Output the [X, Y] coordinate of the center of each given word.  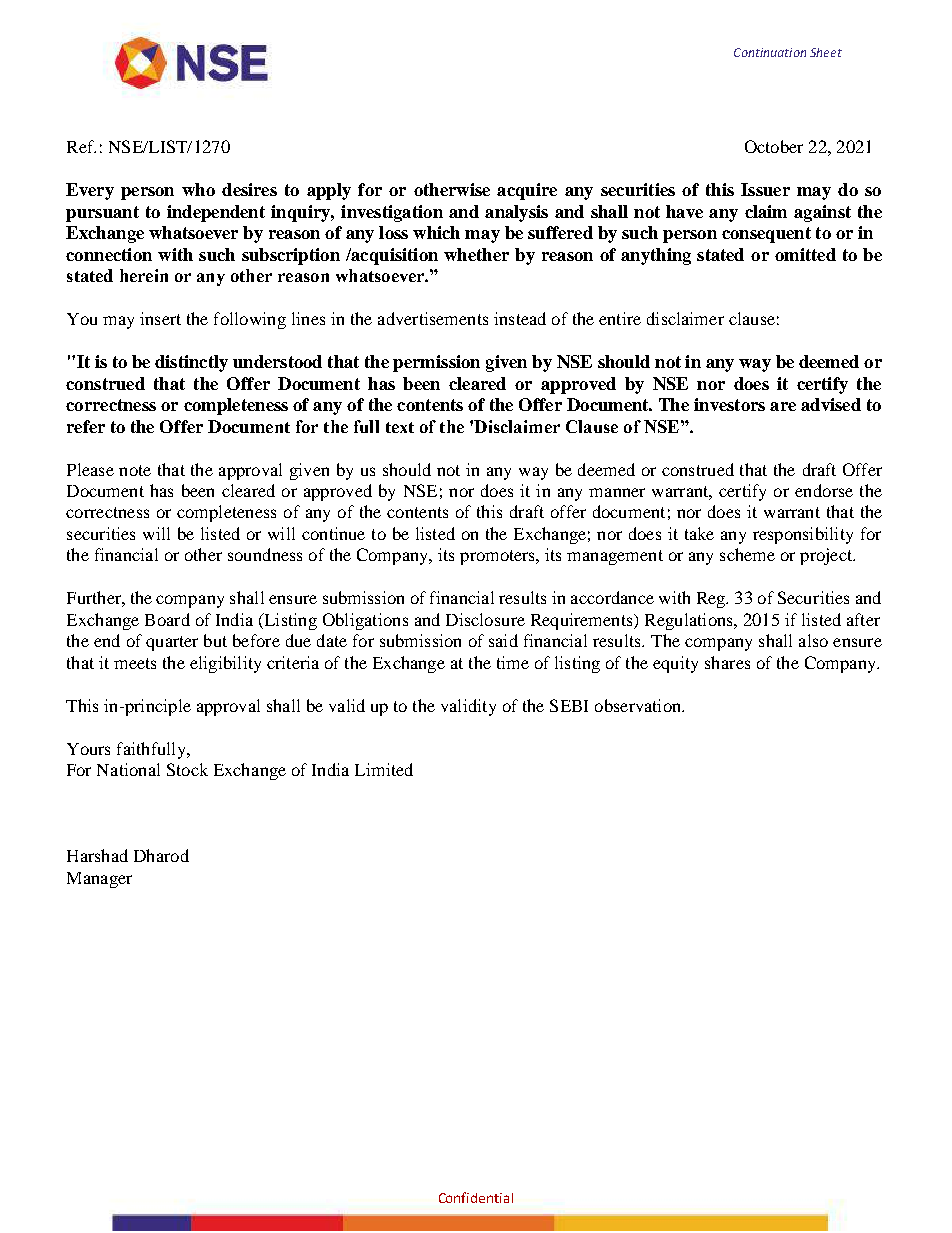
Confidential [476, 1197]
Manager [99, 880]
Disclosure [485, 619]
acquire [527, 191]
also [813, 640]
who [198, 189]
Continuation [770, 52]
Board [167, 619]
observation [639, 705]
